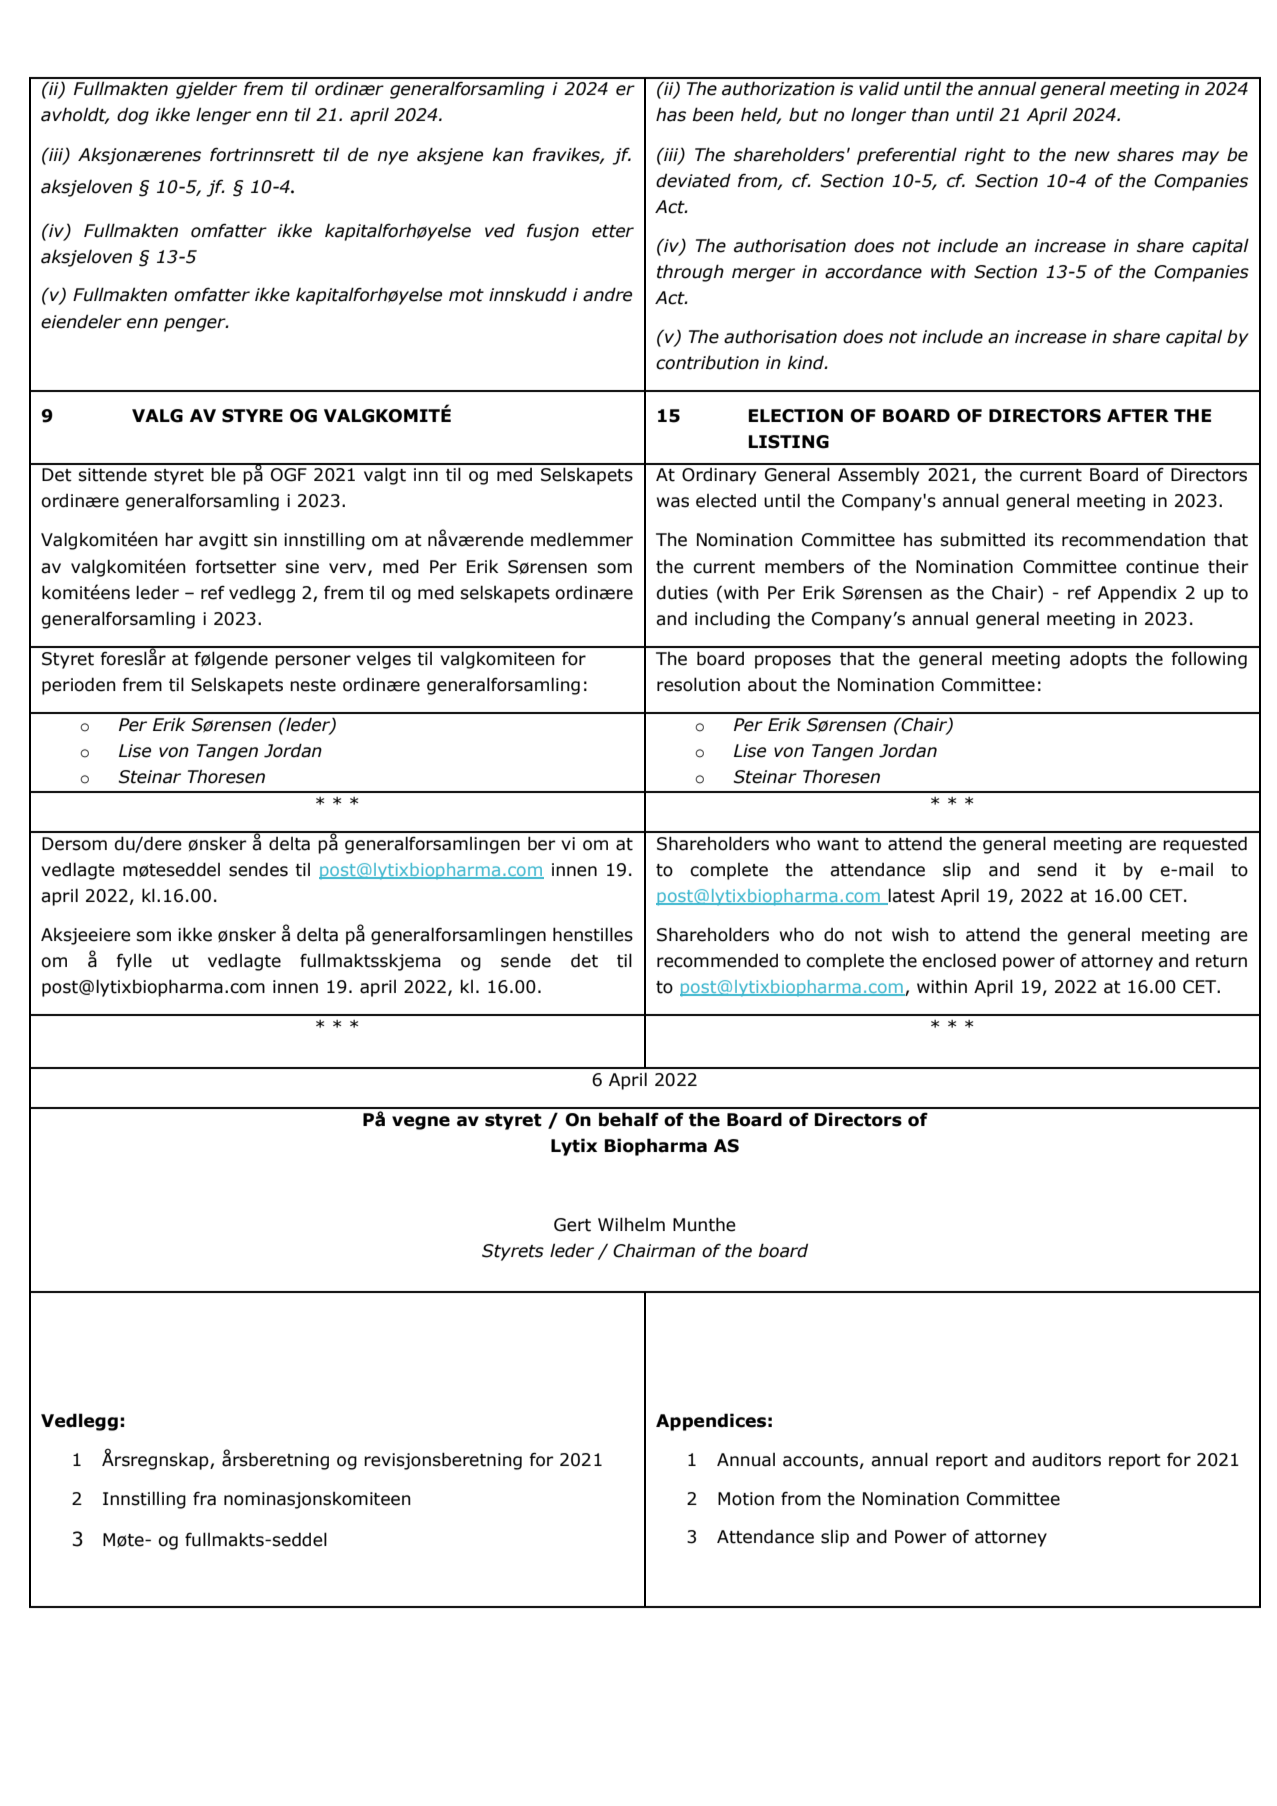 The width and height of the page is (1277, 1806). Describe the element at coordinates (629, 1119) in the page. I see `behalf` at that location.
